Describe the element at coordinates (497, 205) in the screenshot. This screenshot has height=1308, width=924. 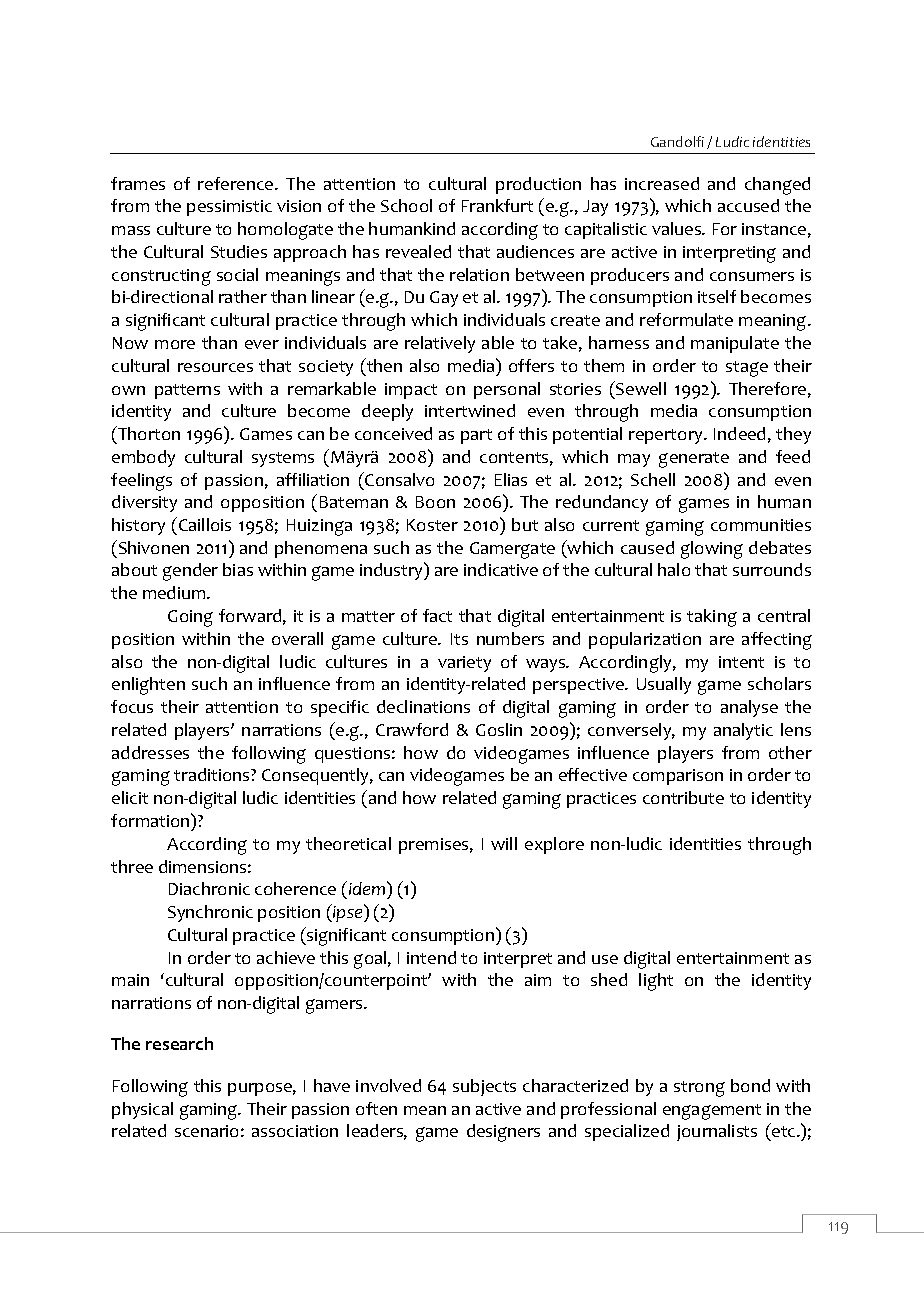
I see `Frankfurt` at that location.
